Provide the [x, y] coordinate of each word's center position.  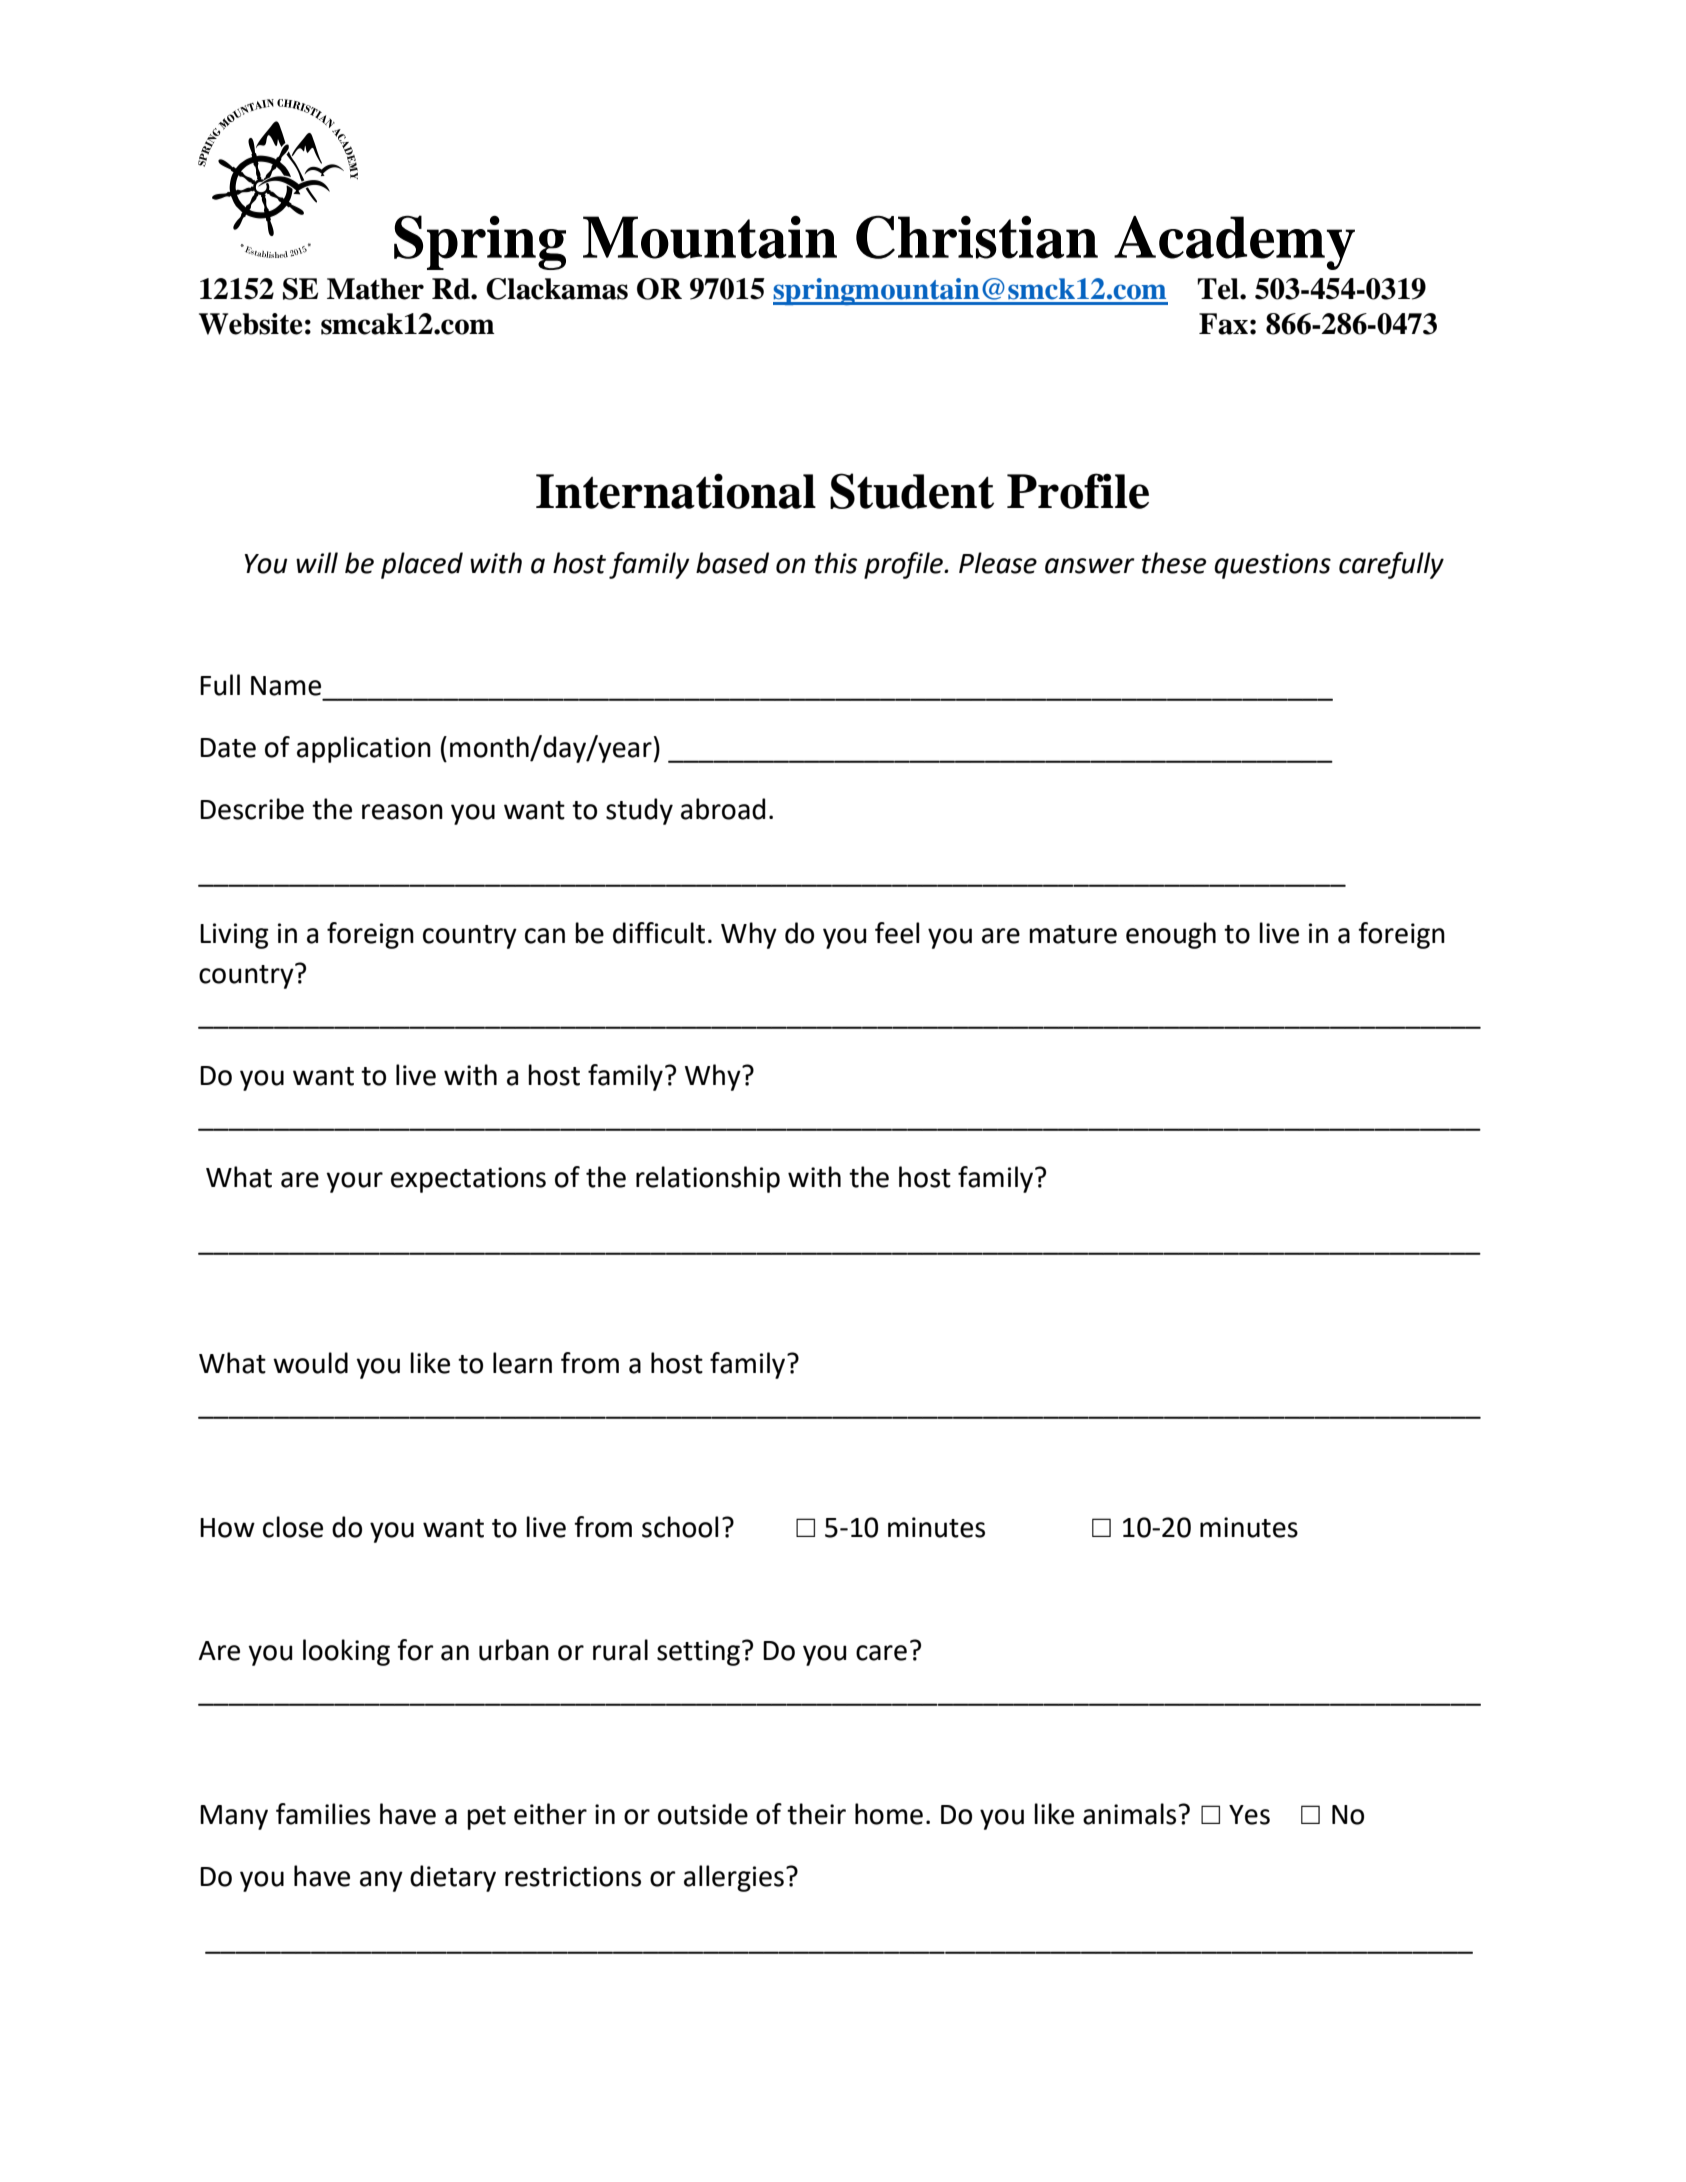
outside [703, 1814]
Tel [1219, 289]
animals [1129, 1814]
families [323, 1814]
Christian [977, 237]
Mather [375, 289]
